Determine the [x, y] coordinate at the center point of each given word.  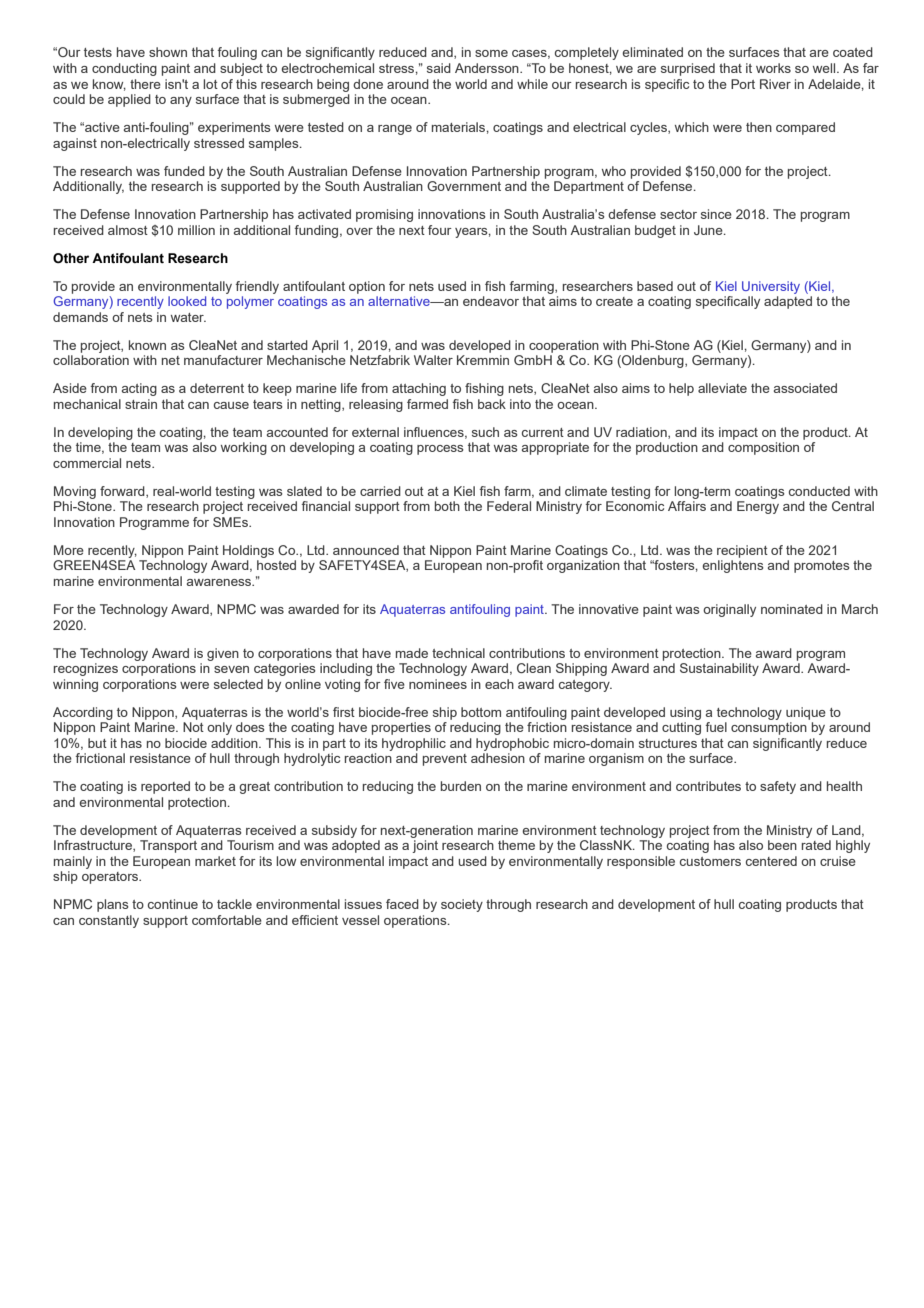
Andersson [488, 68]
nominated [792, 609]
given [223, 654]
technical [458, 653]
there [145, 84]
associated [805, 388]
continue [173, 904]
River [775, 84]
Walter [433, 360]
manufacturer [223, 360]
